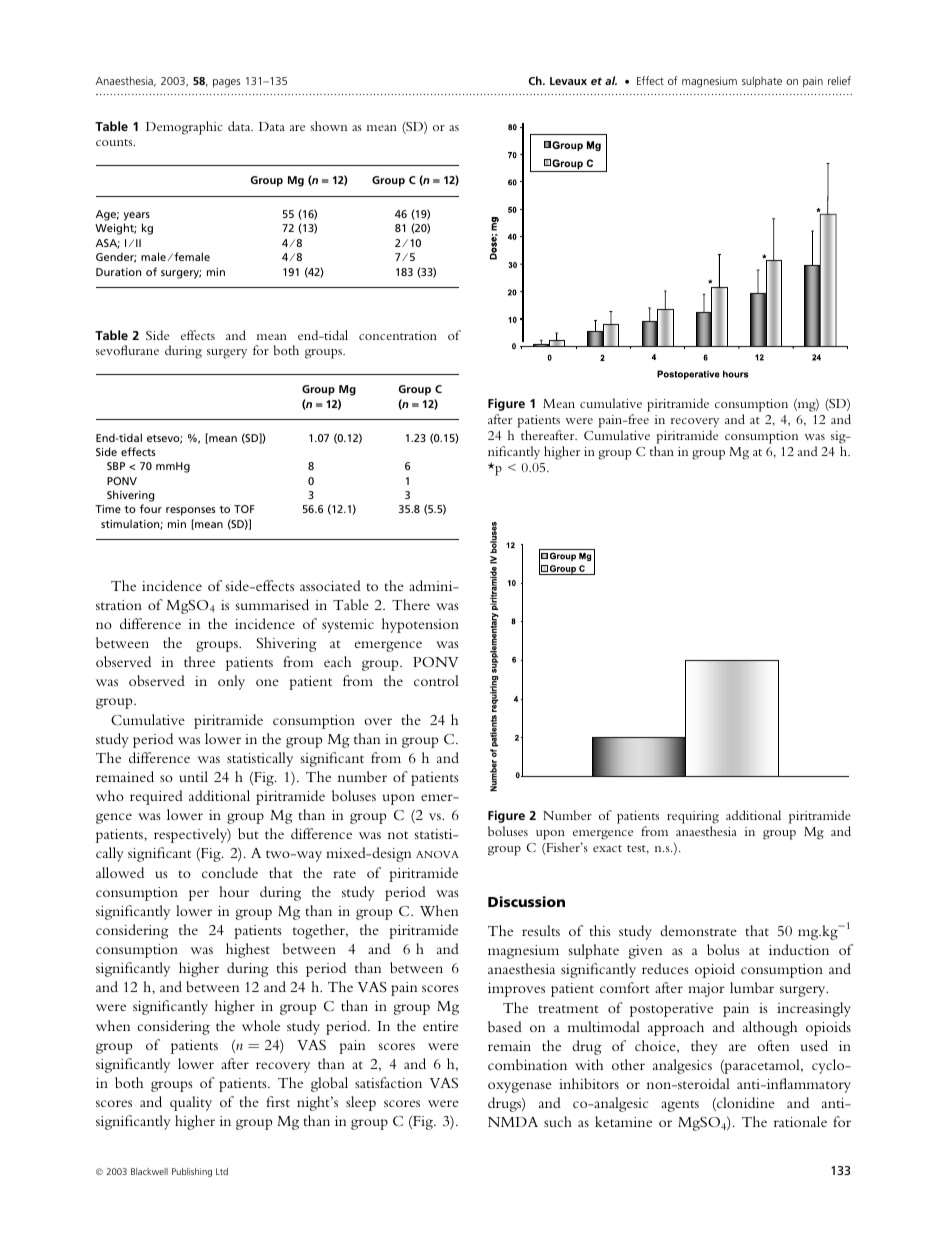 This screenshot has height=1251, width=952. Describe the element at coordinates (527, 1064) in the screenshot. I see `combination` at that location.
